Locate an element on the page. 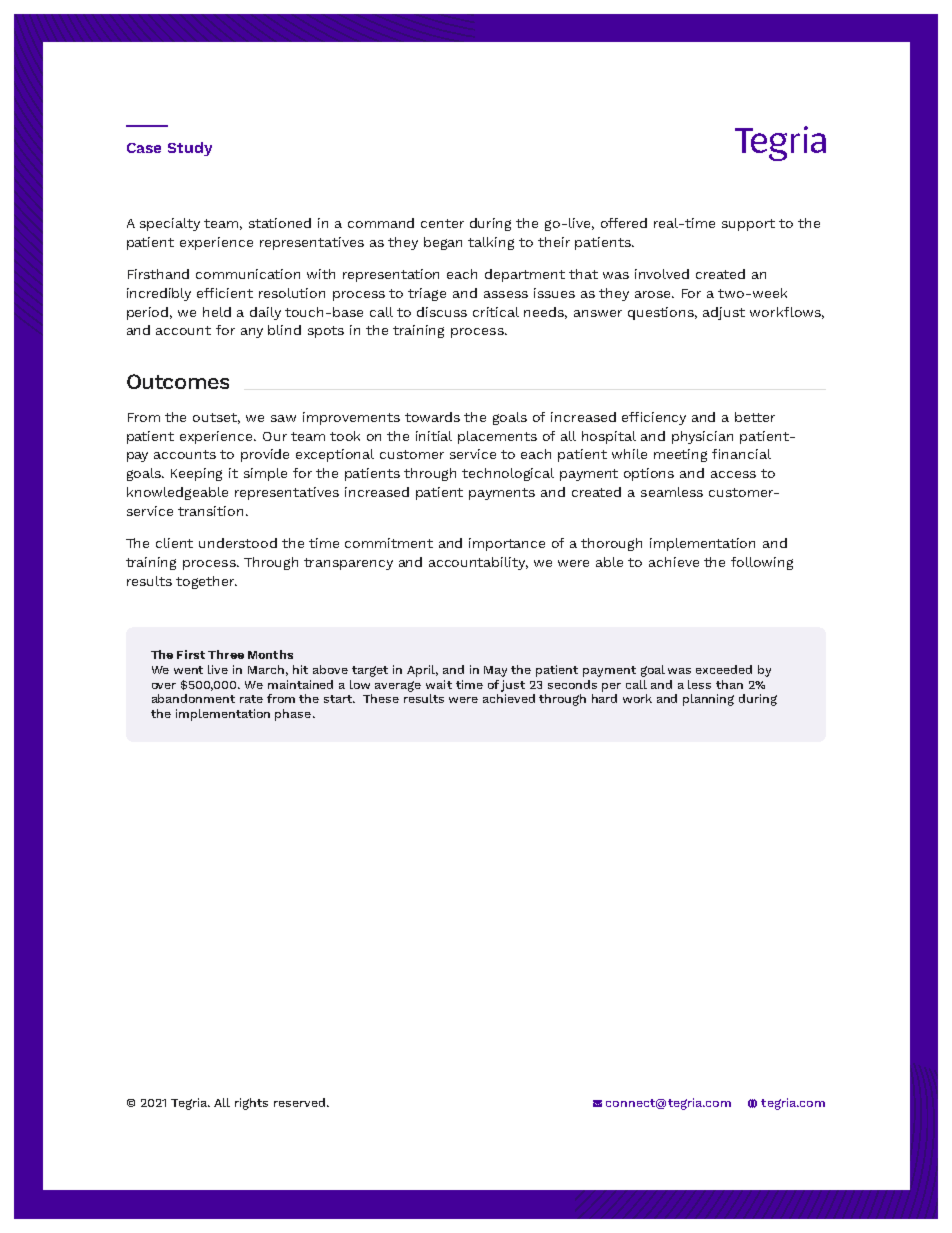 This page has height=1233, width=952. arose is located at coordinates (654, 294).
